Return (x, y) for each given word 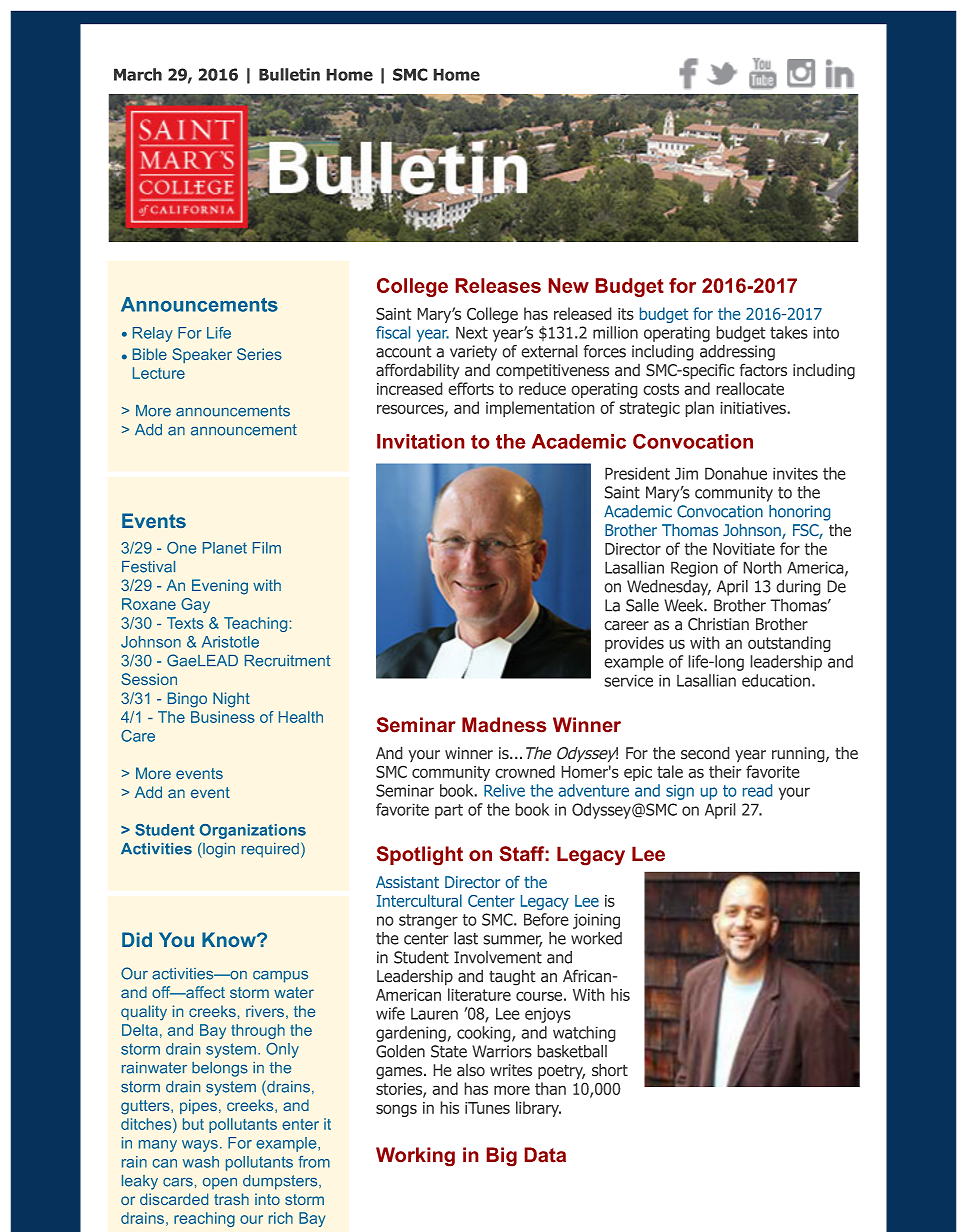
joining (596, 921)
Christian (718, 624)
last (466, 938)
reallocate (750, 388)
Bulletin (289, 74)
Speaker (202, 355)
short (610, 1070)
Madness (504, 725)
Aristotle (230, 642)
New (568, 285)
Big (501, 1157)
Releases (498, 285)
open (220, 1184)
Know (230, 939)
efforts (471, 388)
